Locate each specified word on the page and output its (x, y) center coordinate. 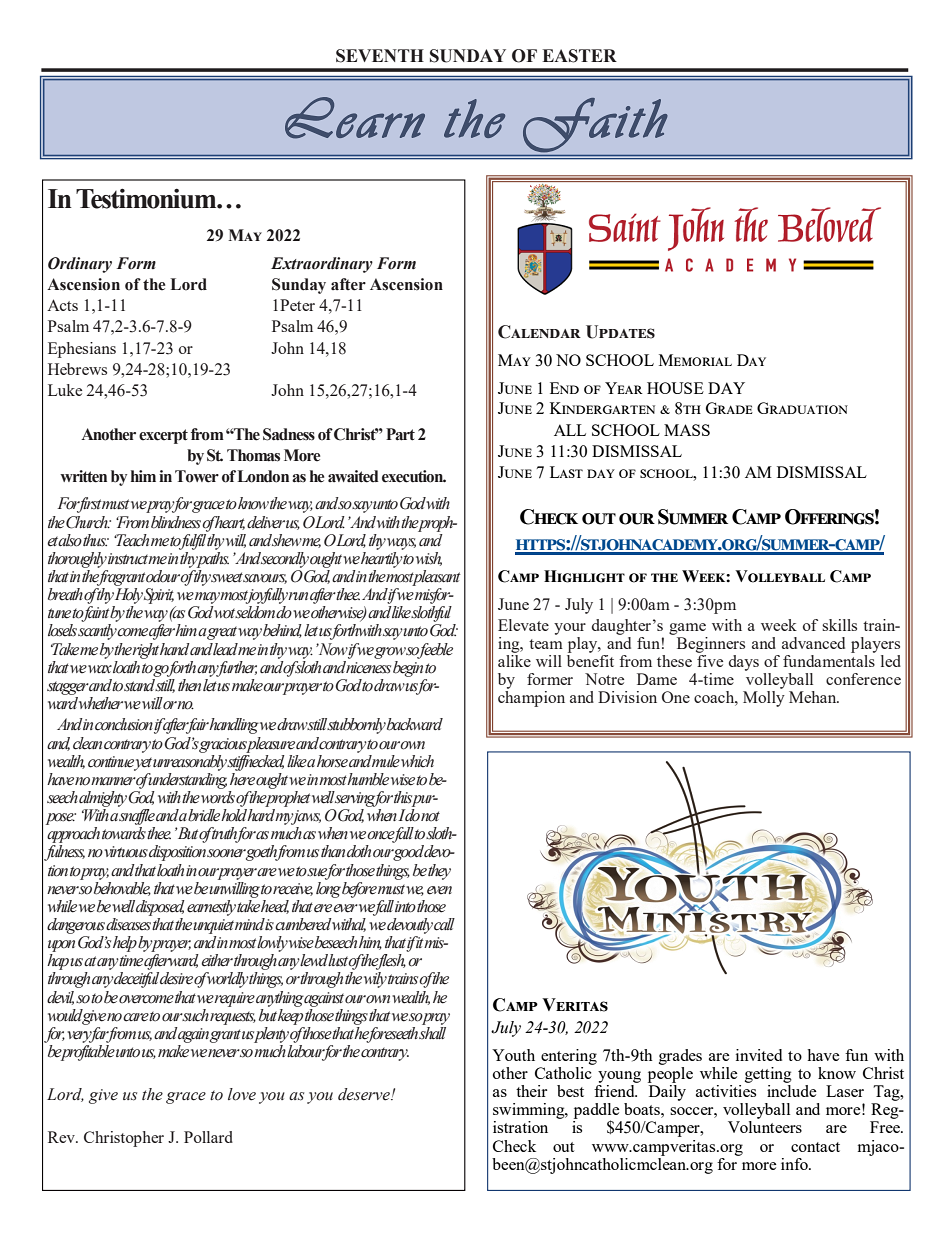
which (417, 761)
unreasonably (190, 761)
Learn (355, 118)
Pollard (208, 1137)
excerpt (163, 436)
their (531, 1091)
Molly (764, 699)
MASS (687, 430)
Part (400, 434)
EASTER (579, 56)
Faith (595, 125)
